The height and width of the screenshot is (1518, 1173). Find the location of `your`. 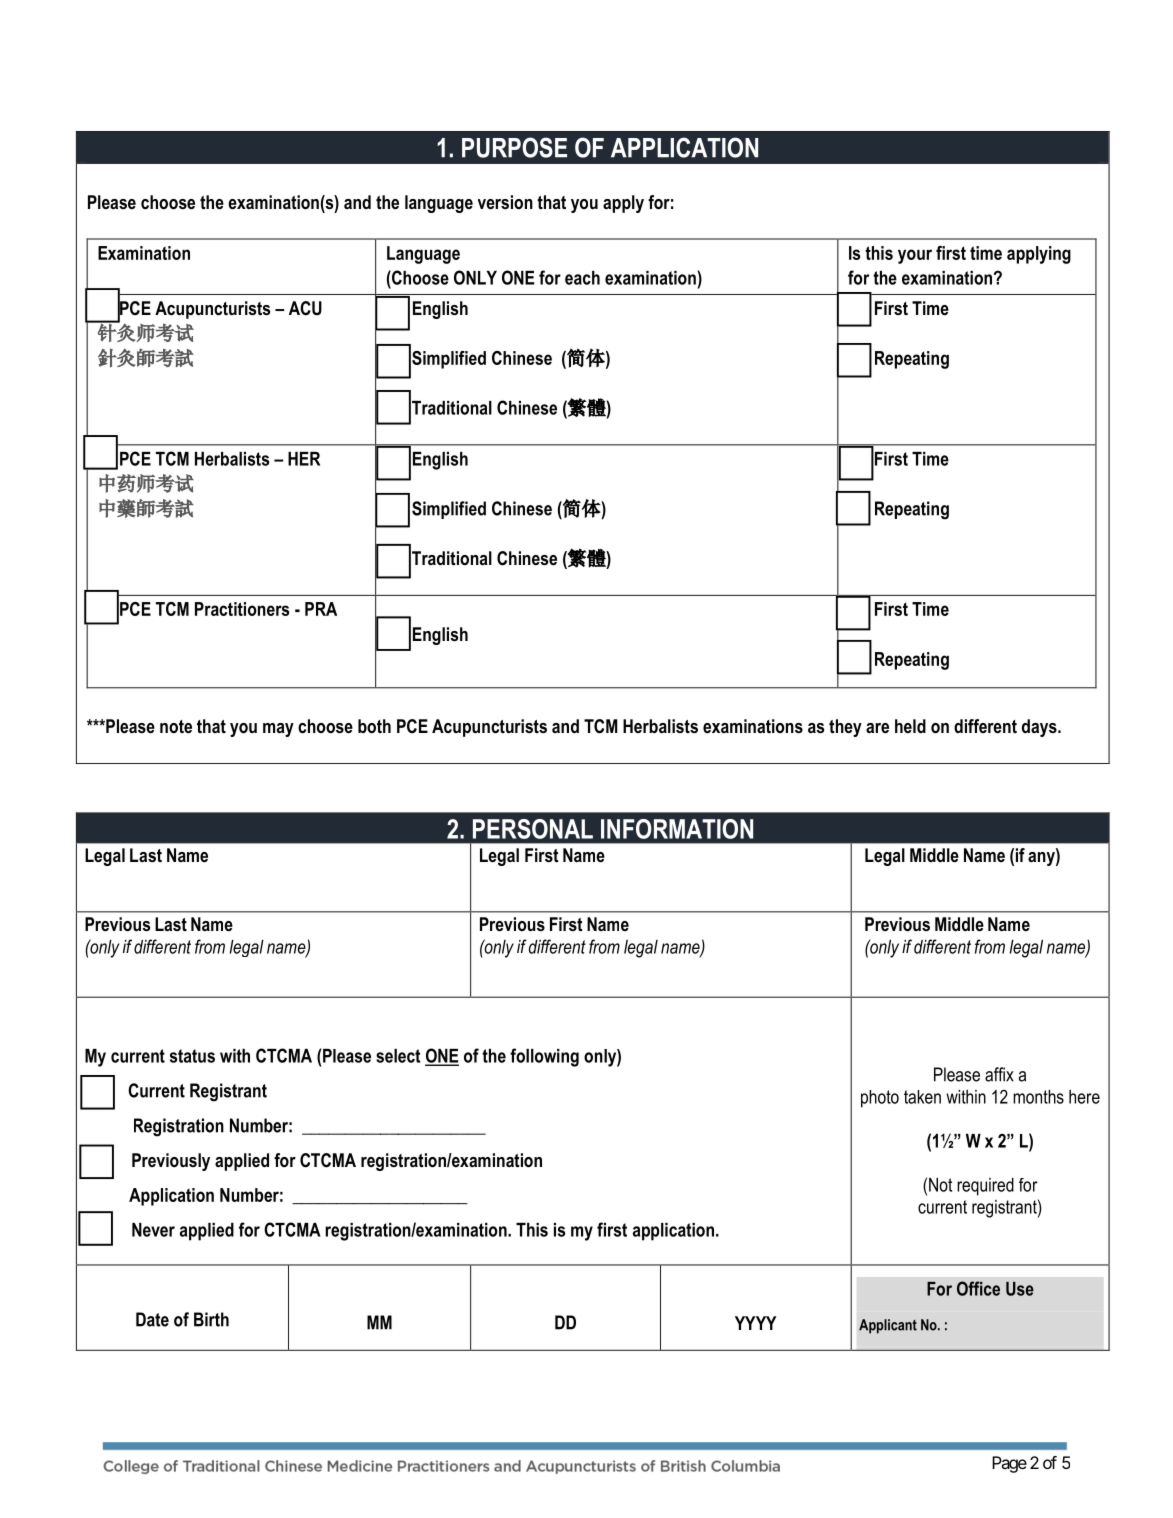

your is located at coordinates (915, 256).
